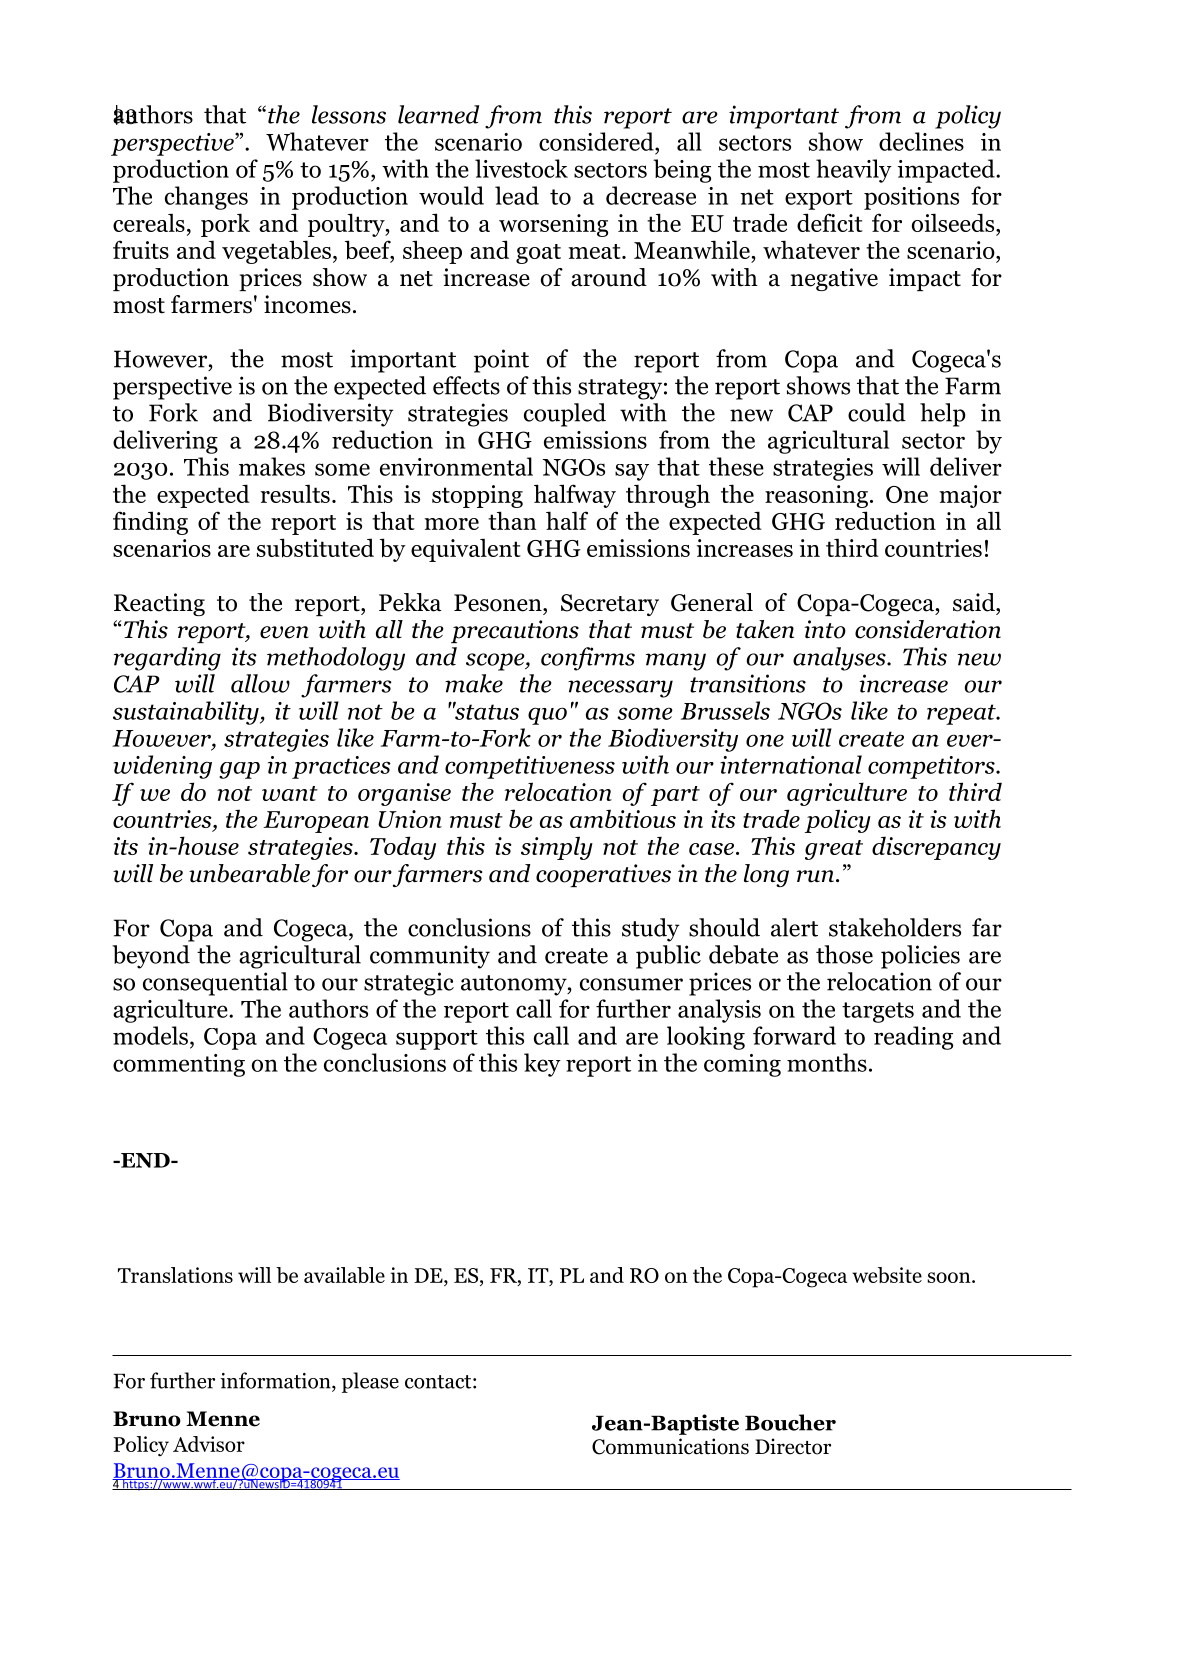  I want to click on livestock, so click(521, 168).
